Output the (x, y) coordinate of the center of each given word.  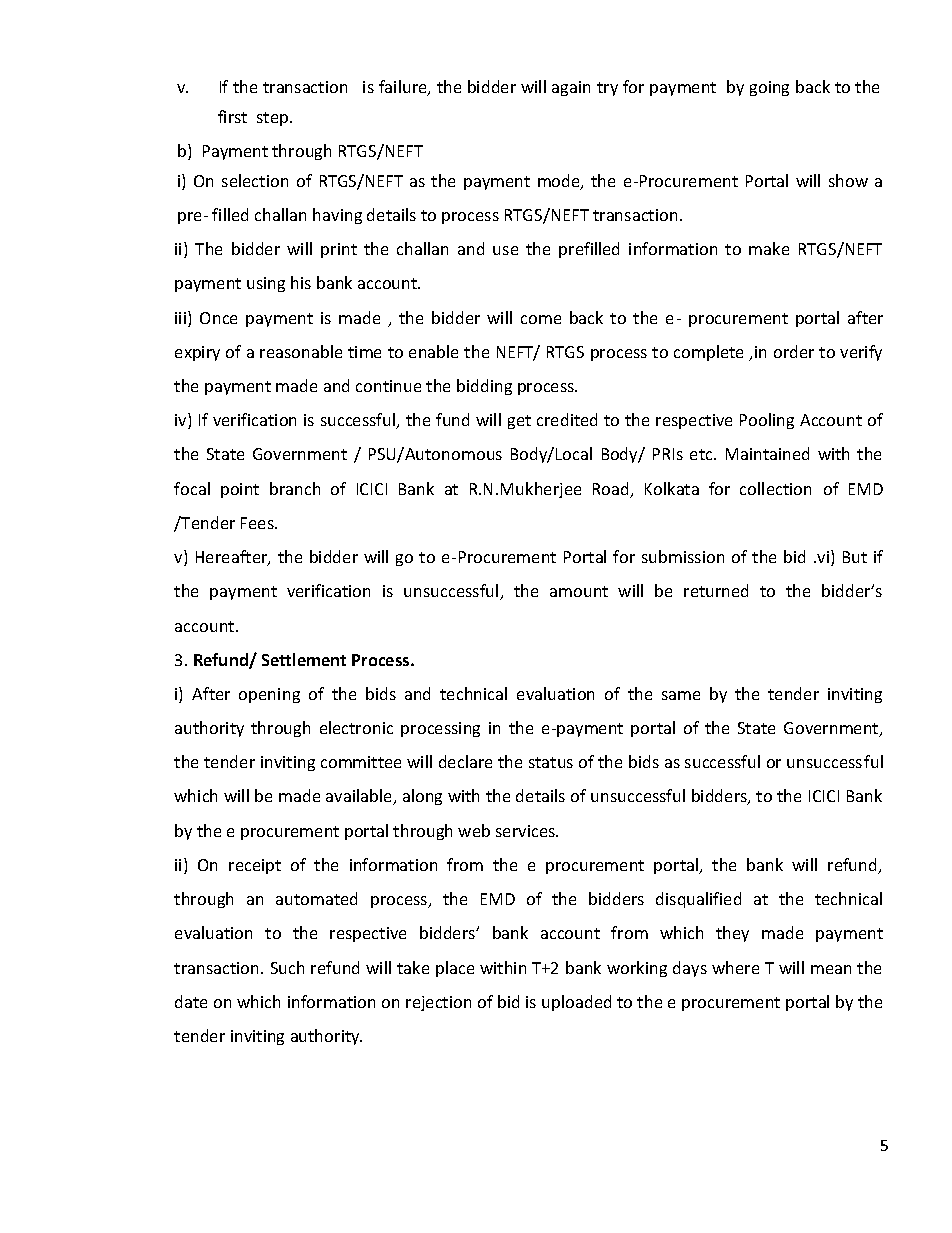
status (551, 762)
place (455, 969)
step (274, 119)
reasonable (301, 351)
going (769, 88)
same (681, 695)
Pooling (767, 421)
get (519, 422)
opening (269, 695)
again (571, 88)
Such (287, 967)
